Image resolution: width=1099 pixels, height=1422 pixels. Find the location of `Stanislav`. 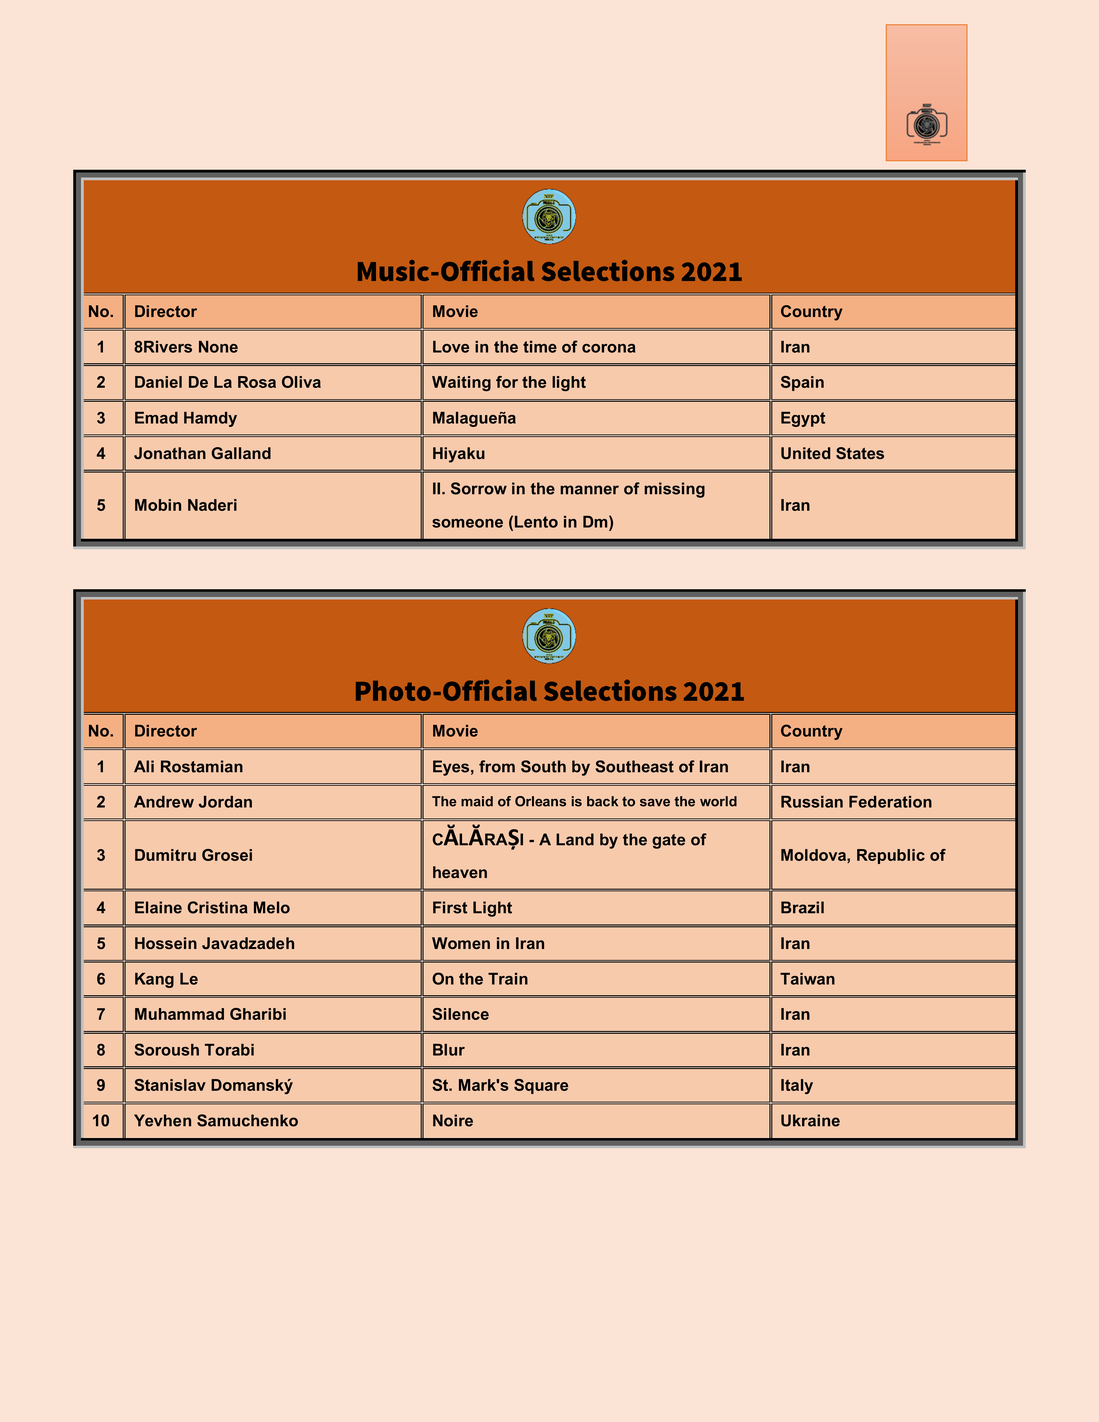

Stanislav is located at coordinates (170, 1085).
